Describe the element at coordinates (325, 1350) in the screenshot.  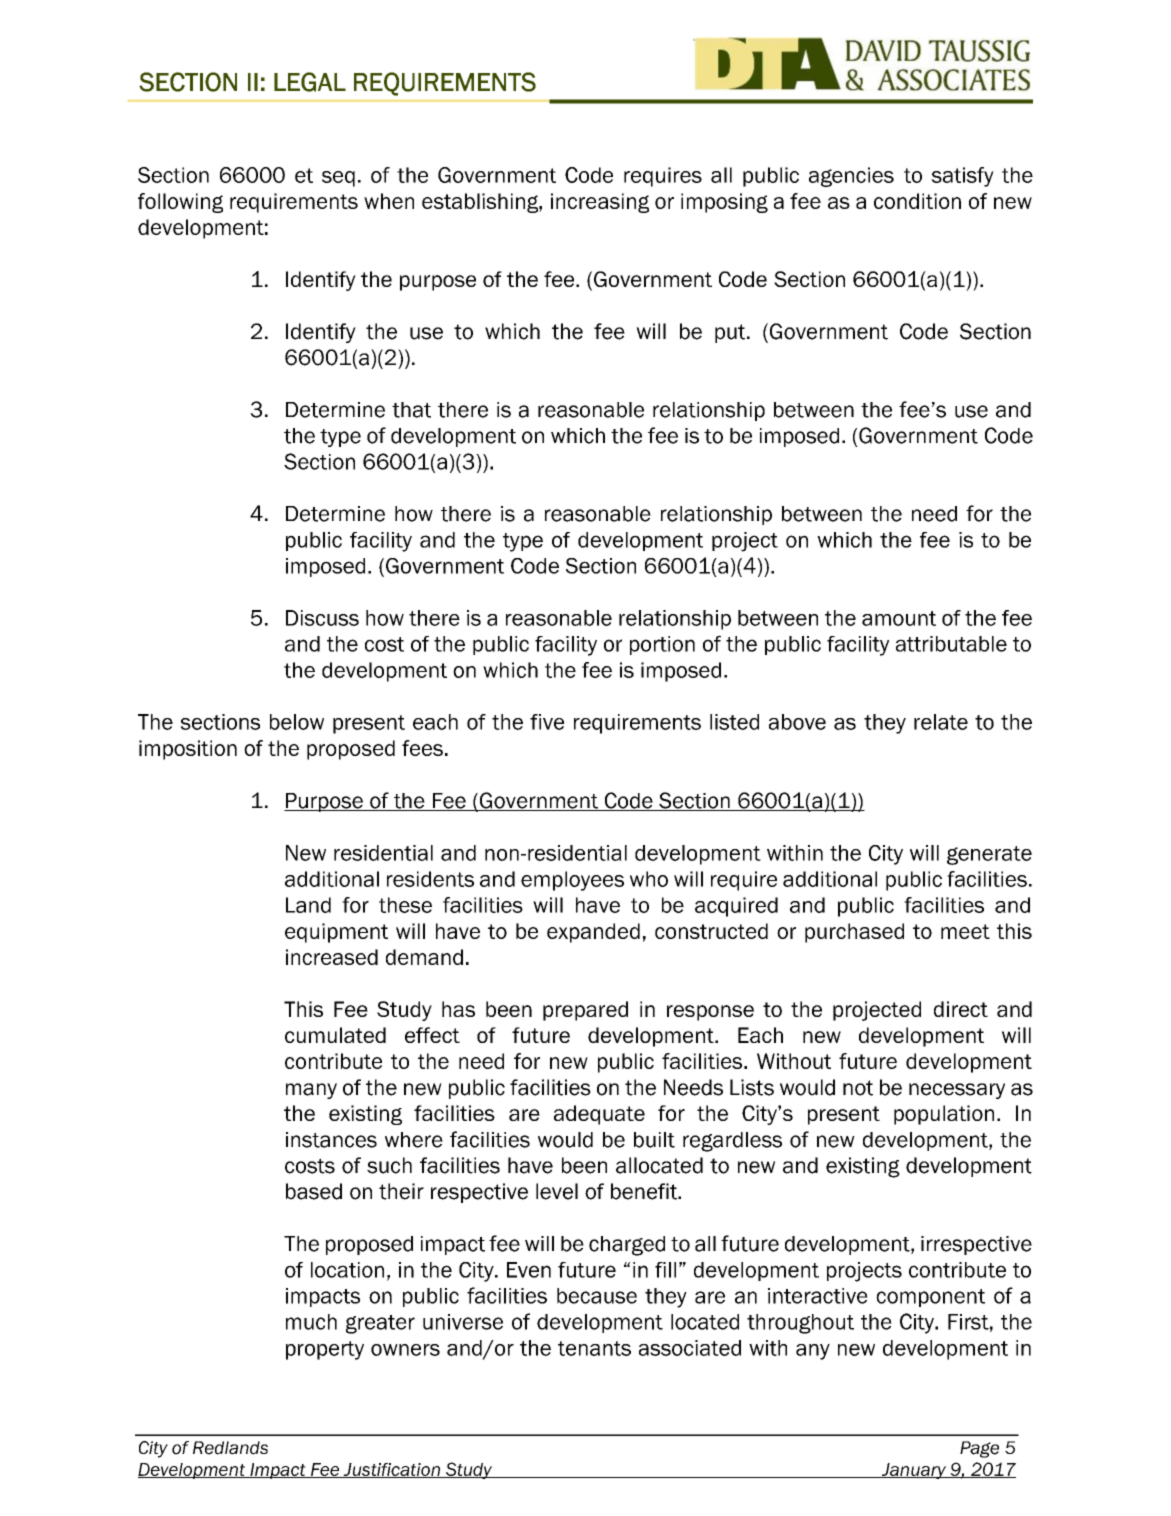
I see `property` at that location.
